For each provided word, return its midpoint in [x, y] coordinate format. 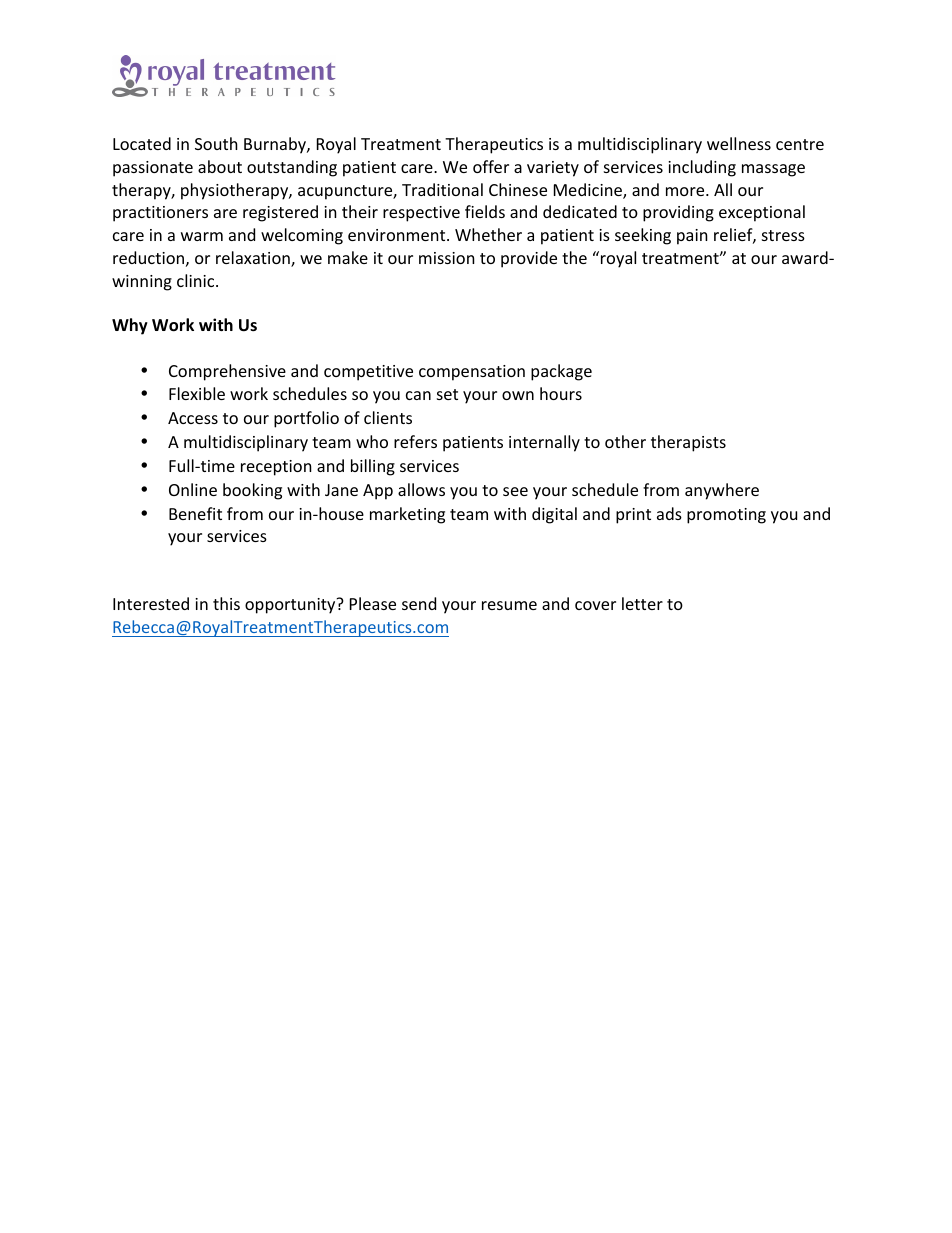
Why [130, 326]
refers [415, 441]
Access [193, 418]
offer [491, 166]
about [220, 166]
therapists [688, 443]
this [226, 603]
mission [447, 258]
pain [692, 237]
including [702, 168]
